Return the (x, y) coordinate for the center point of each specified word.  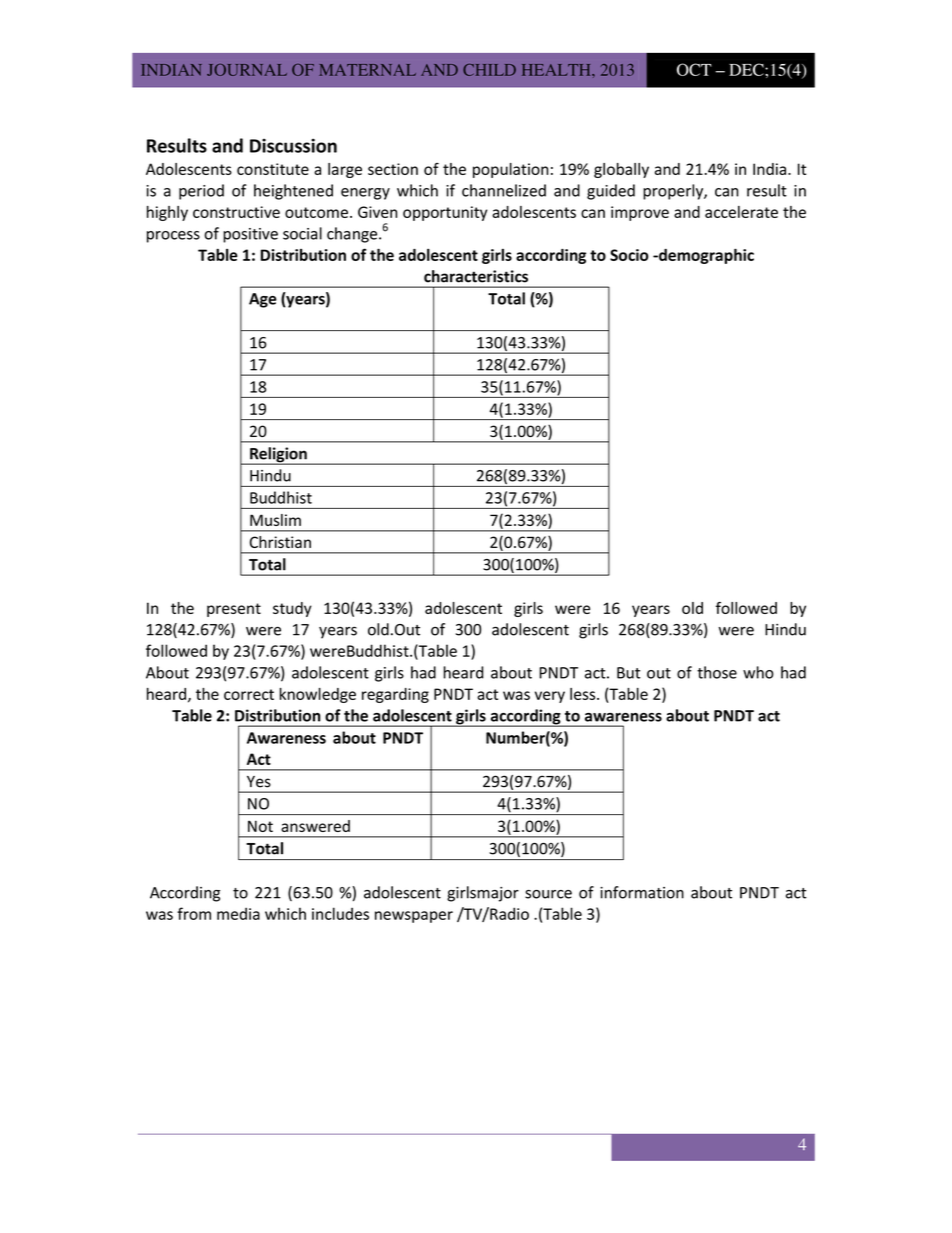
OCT (694, 69)
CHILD (489, 70)
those (717, 672)
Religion (278, 456)
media (238, 913)
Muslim (275, 520)
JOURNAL (247, 70)
